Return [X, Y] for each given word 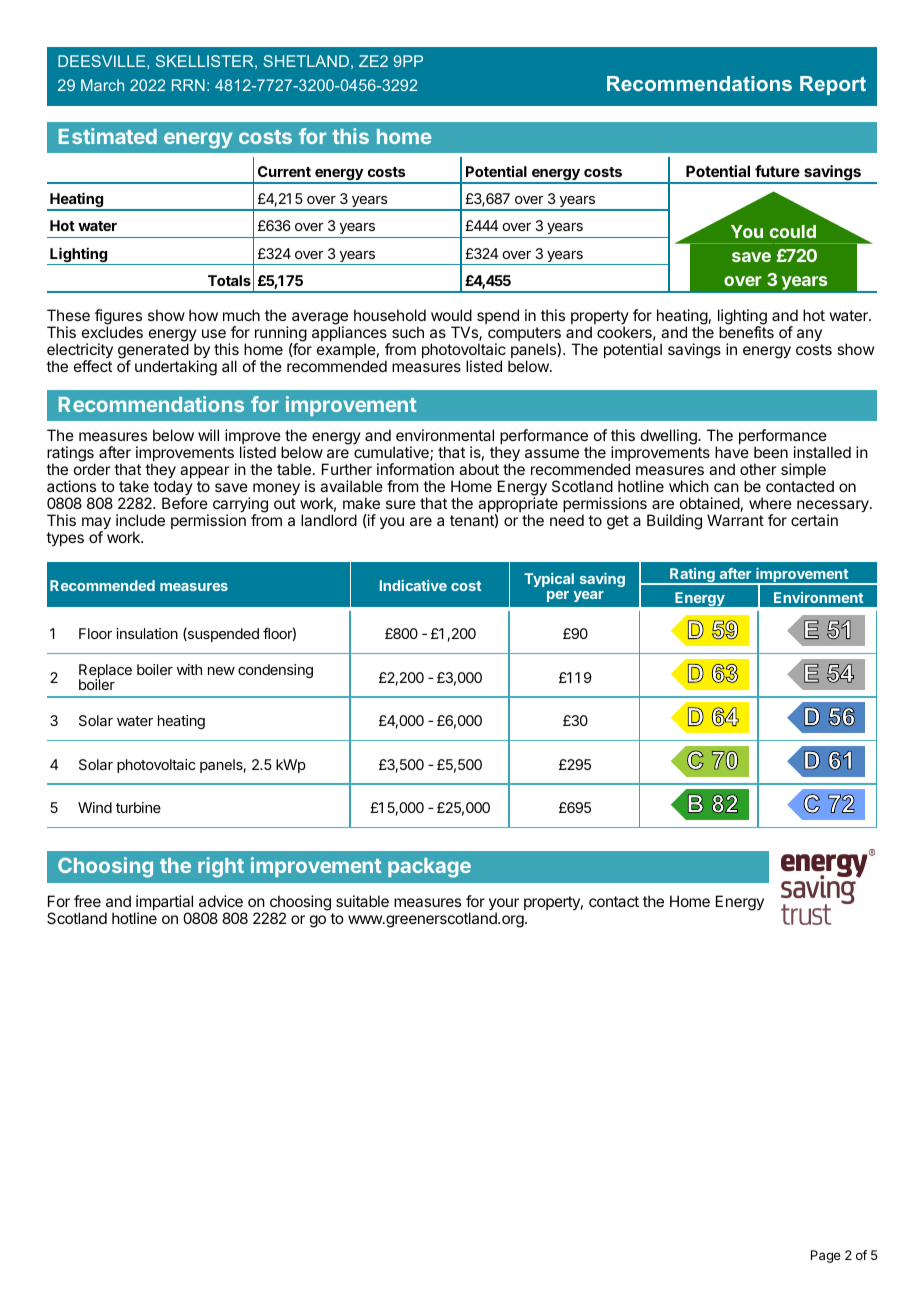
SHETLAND [306, 61]
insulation [147, 633]
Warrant [735, 520]
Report [833, 85]
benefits [746, 332]
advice [221, 901]
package [429, 868]
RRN [188, 85]
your [504, 905]
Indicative [413, 585]
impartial [165, 904]
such [408, 332]
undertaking [176, 368]
